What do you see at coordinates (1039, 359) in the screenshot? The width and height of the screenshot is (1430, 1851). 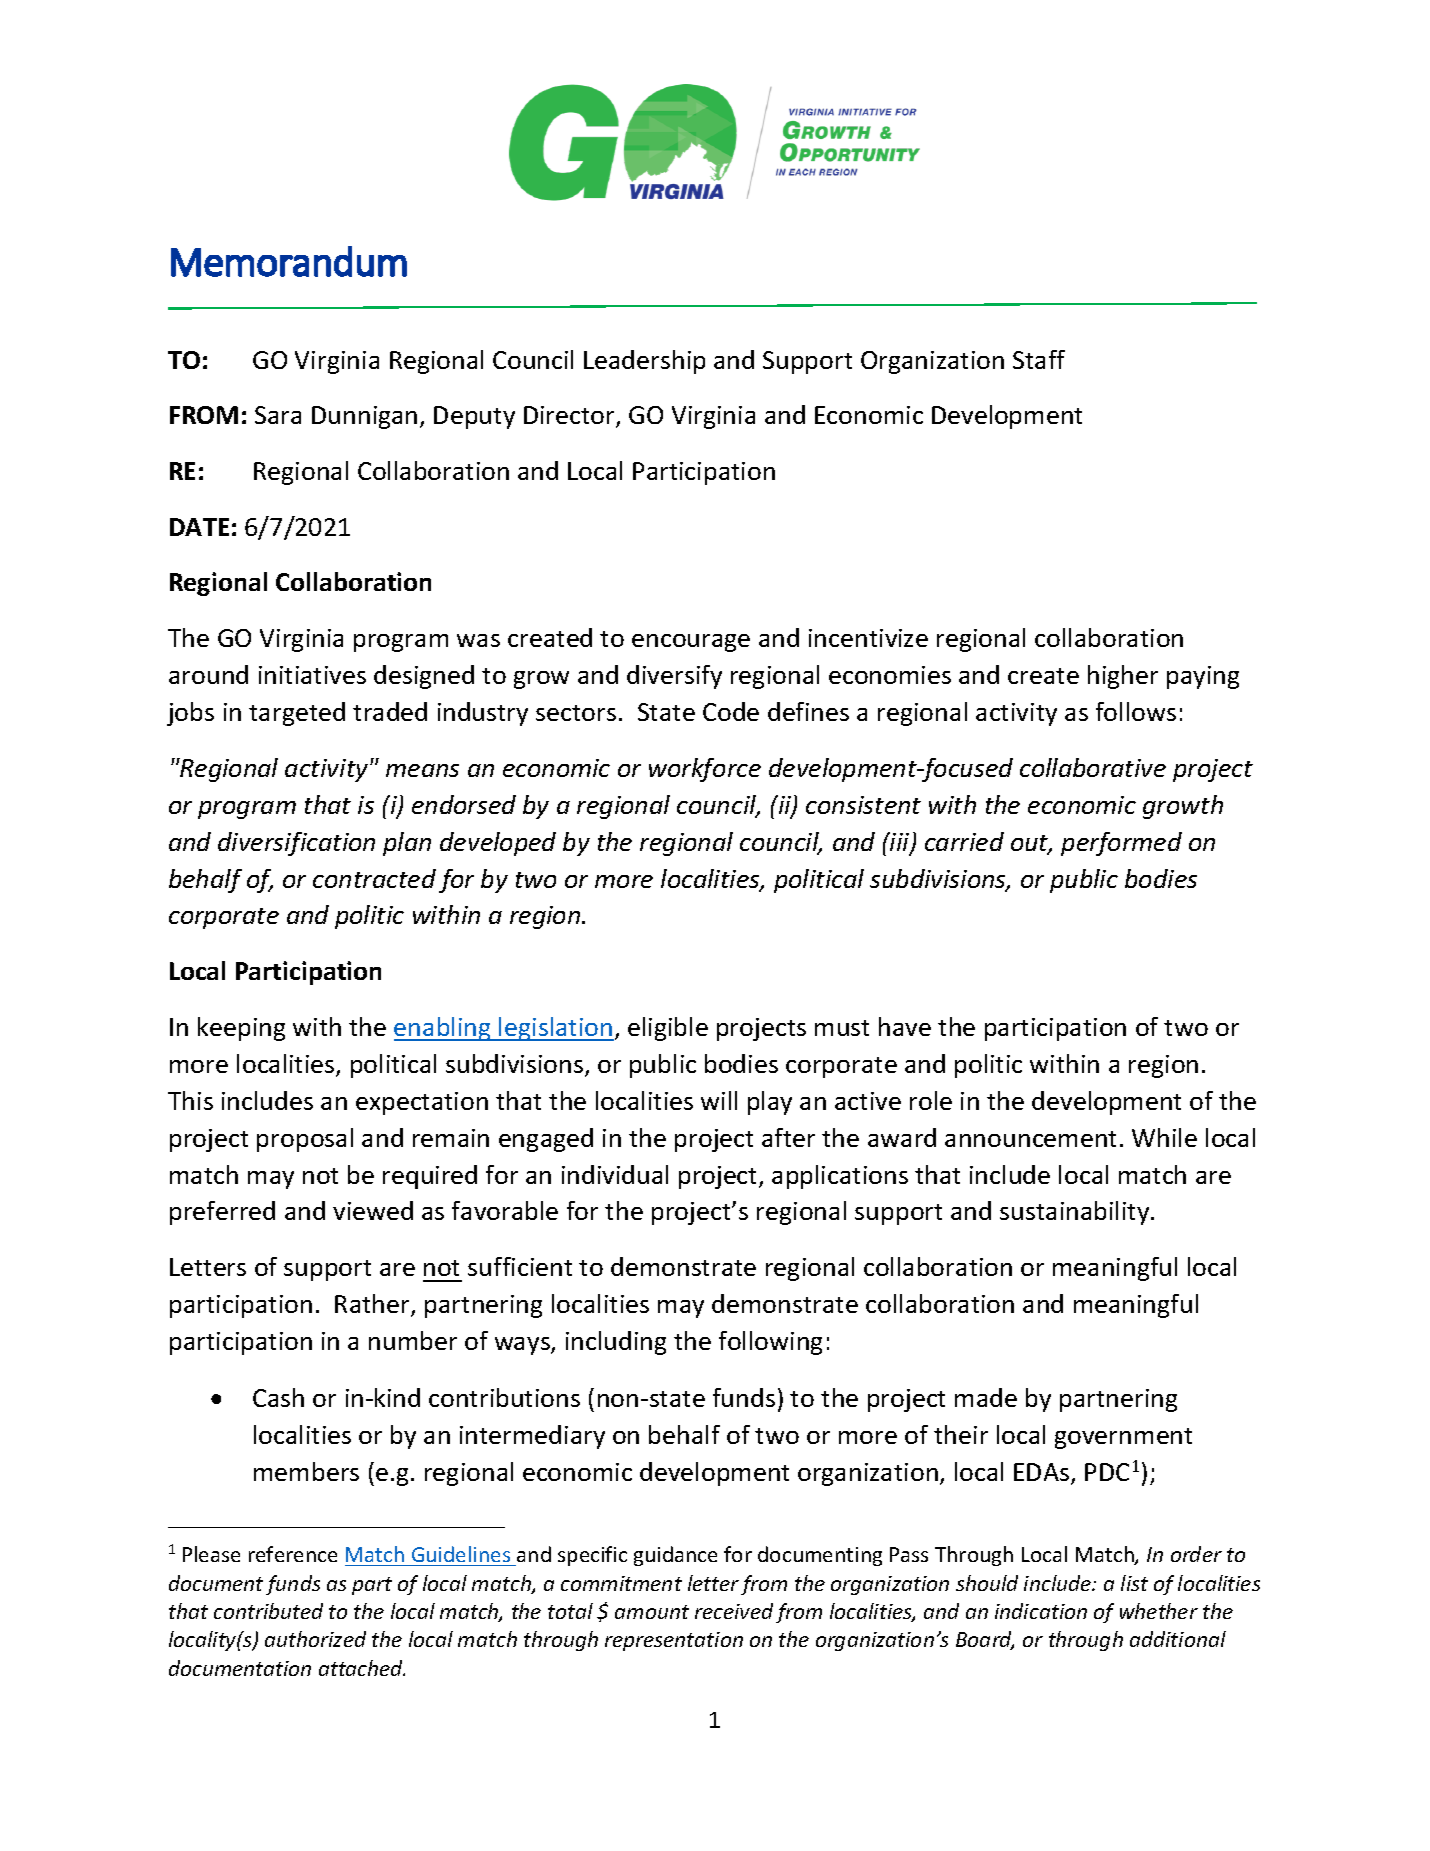 I see `Staff` at bounding box center [1039, 359].
